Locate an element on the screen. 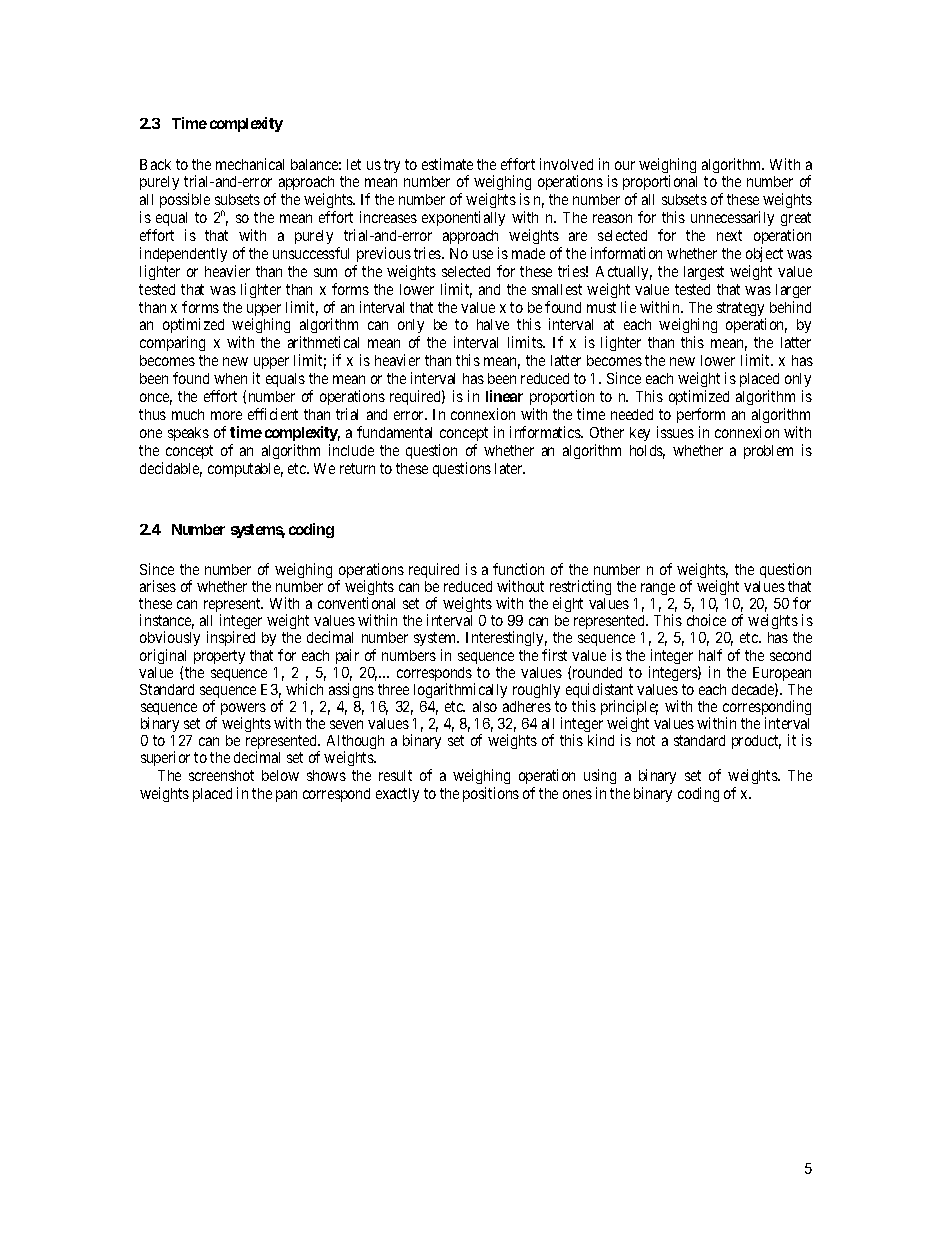 This screenshot has height=1233, width=952. unnecessarily is located at coordinates (732, 218).
